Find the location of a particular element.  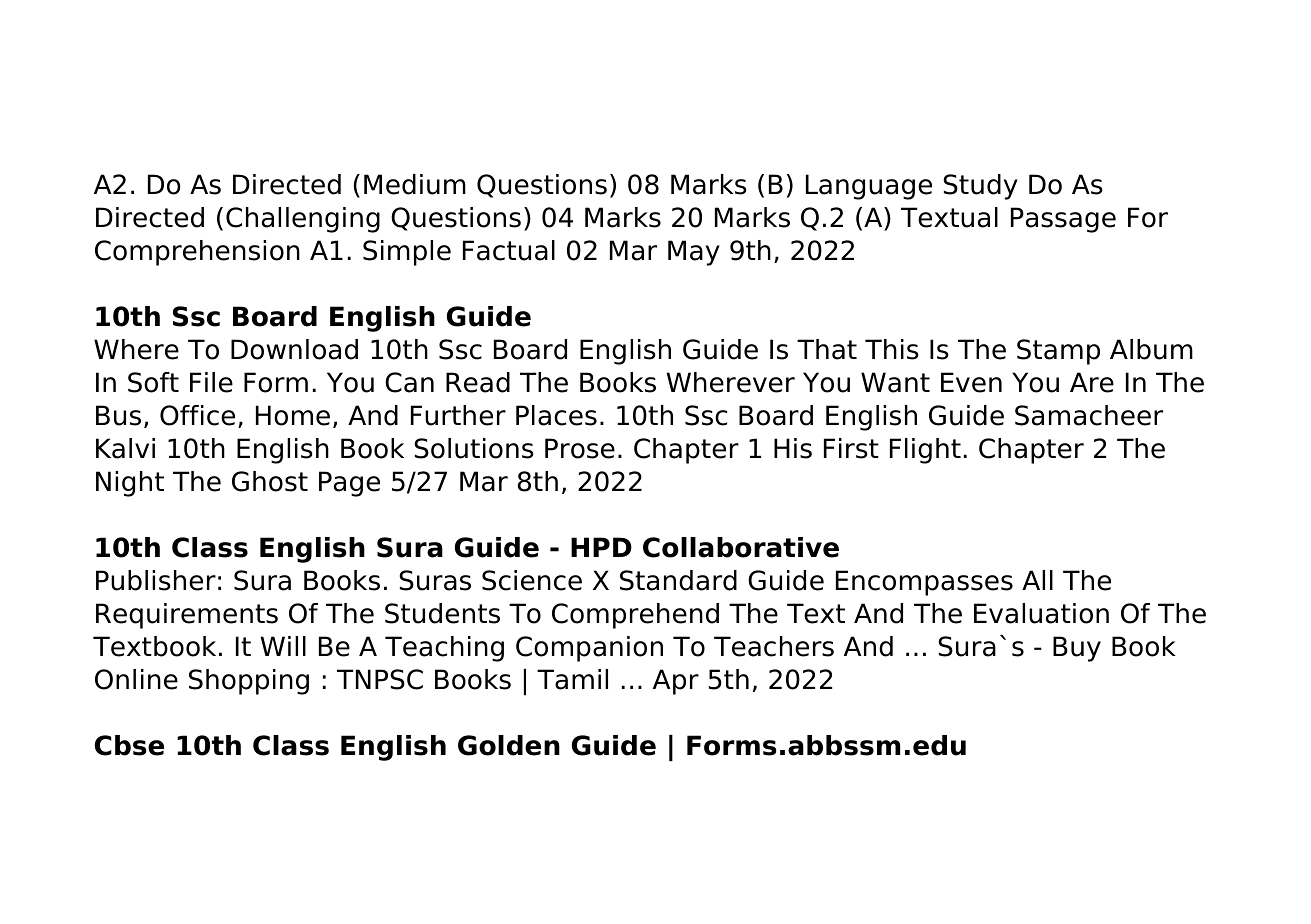

Comprehend is located at coordinates (635, 616).
